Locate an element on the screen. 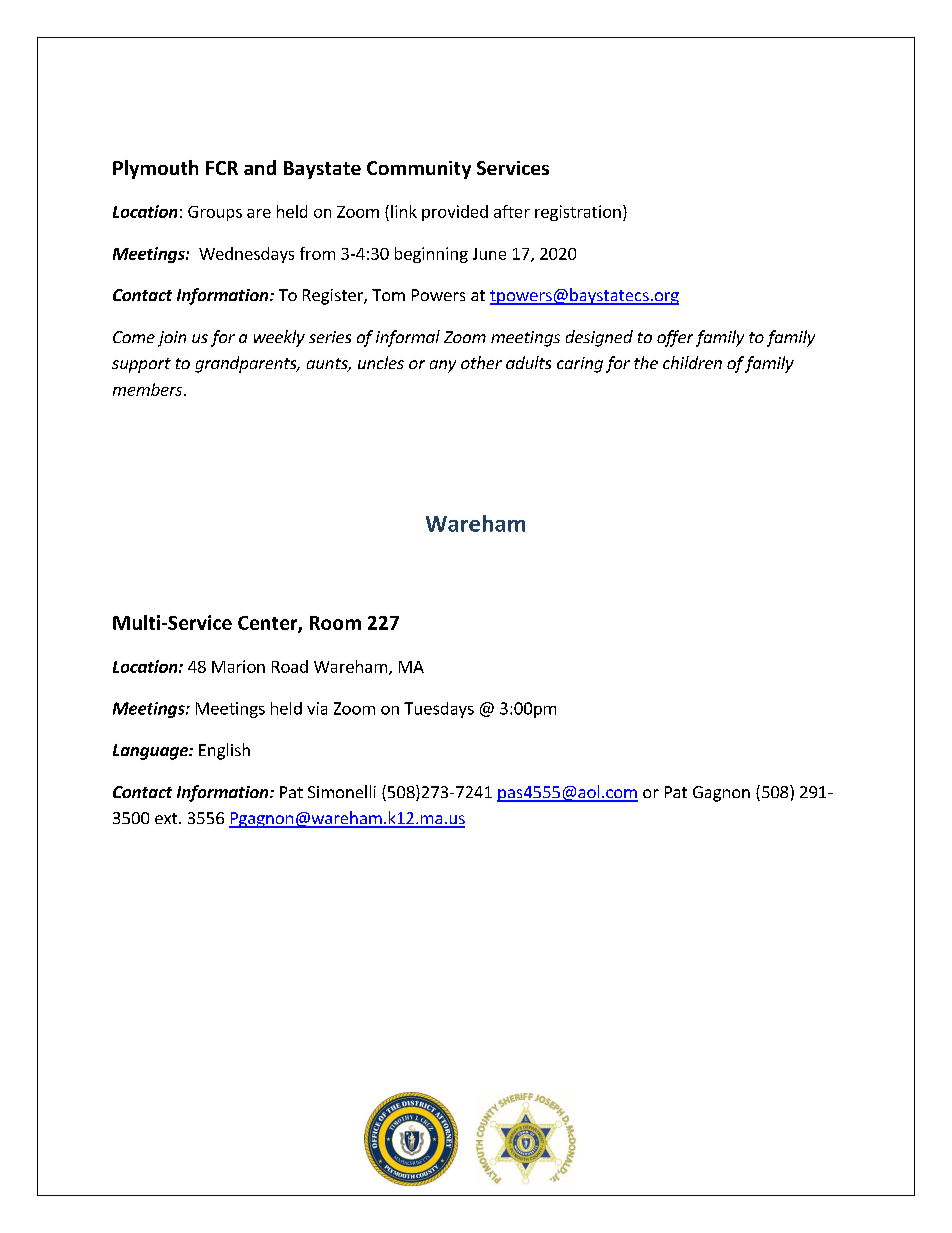 This screenshot has width=952, height=1233. registration is located at coordinates (578, 213).
